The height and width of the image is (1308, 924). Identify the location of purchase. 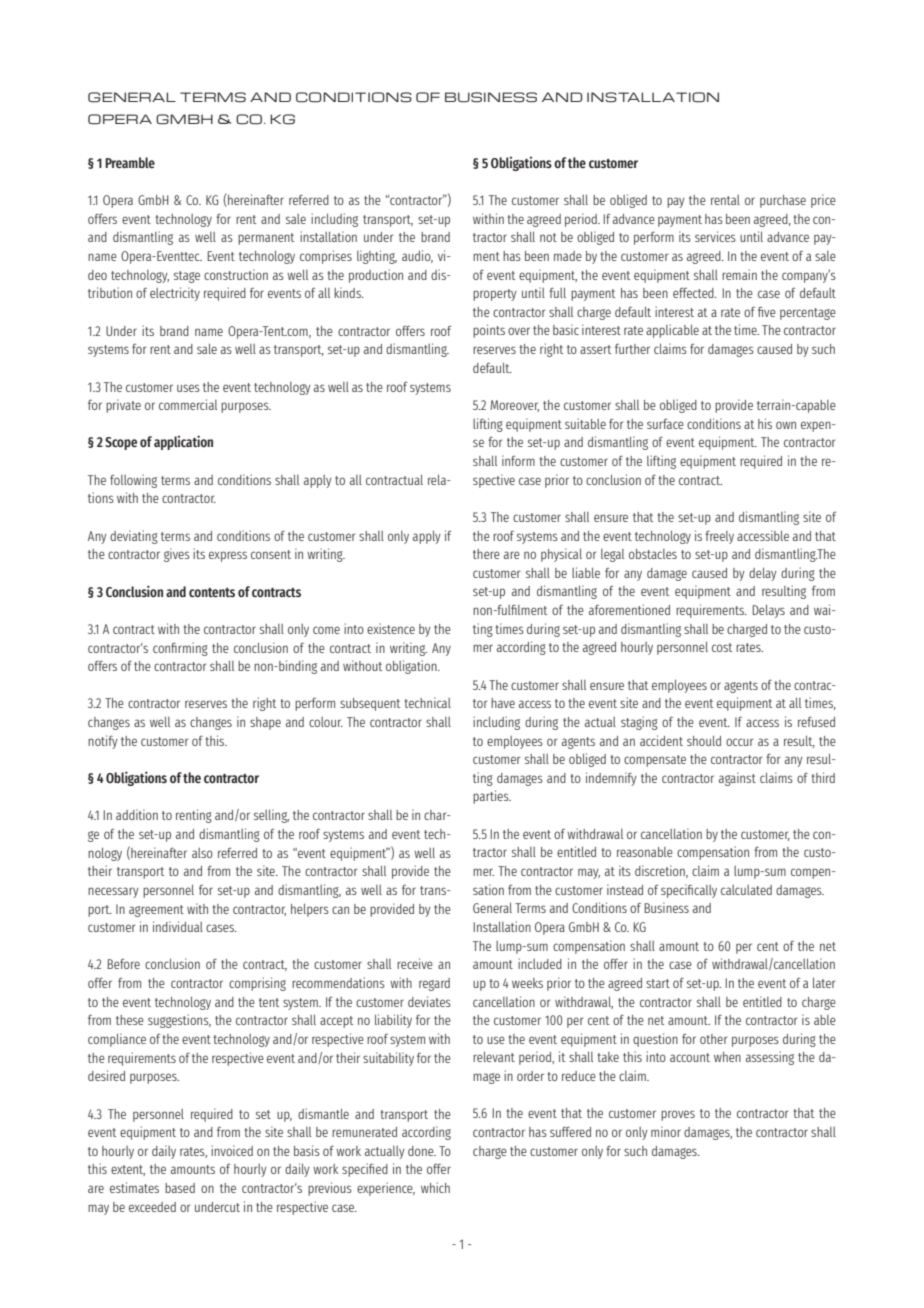
(783, 201).
